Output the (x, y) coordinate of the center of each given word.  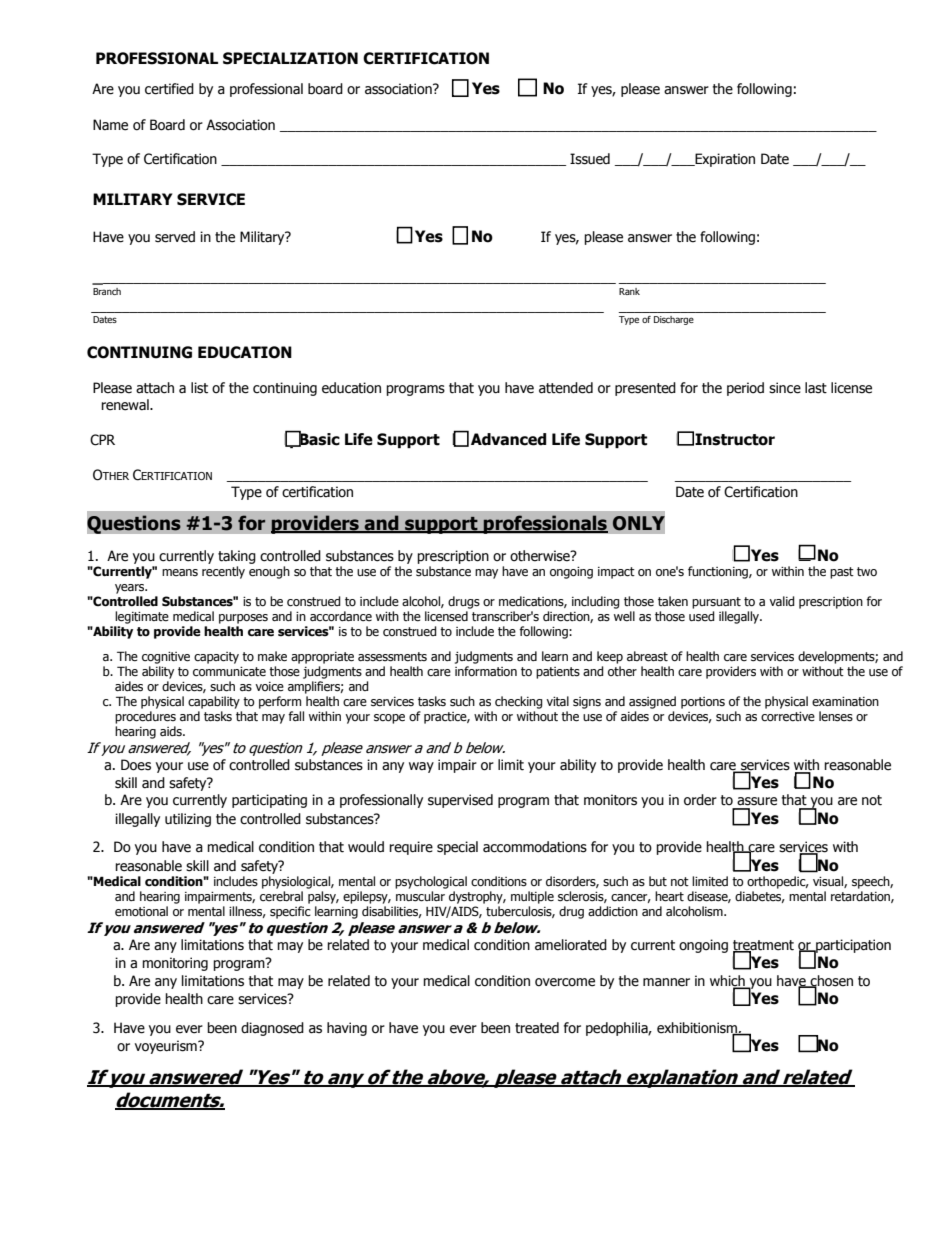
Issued (590, 159)
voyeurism (167, 1047)
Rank (629, 291)
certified (169, 89)
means (180, 572)
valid (782, 601)
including (596, 602)
